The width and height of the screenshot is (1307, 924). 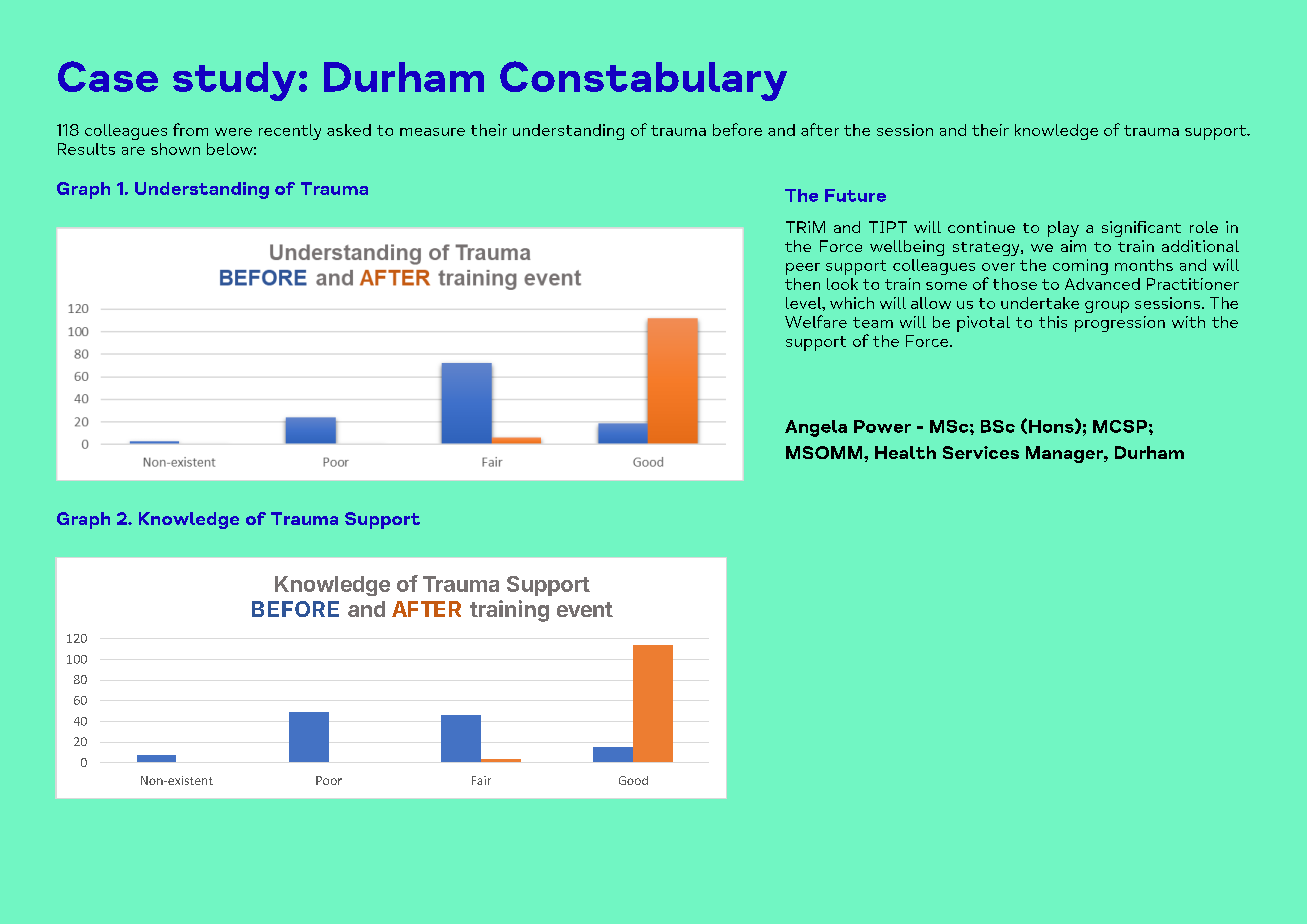 I want to click on Good, so click(x=633, y=780).
